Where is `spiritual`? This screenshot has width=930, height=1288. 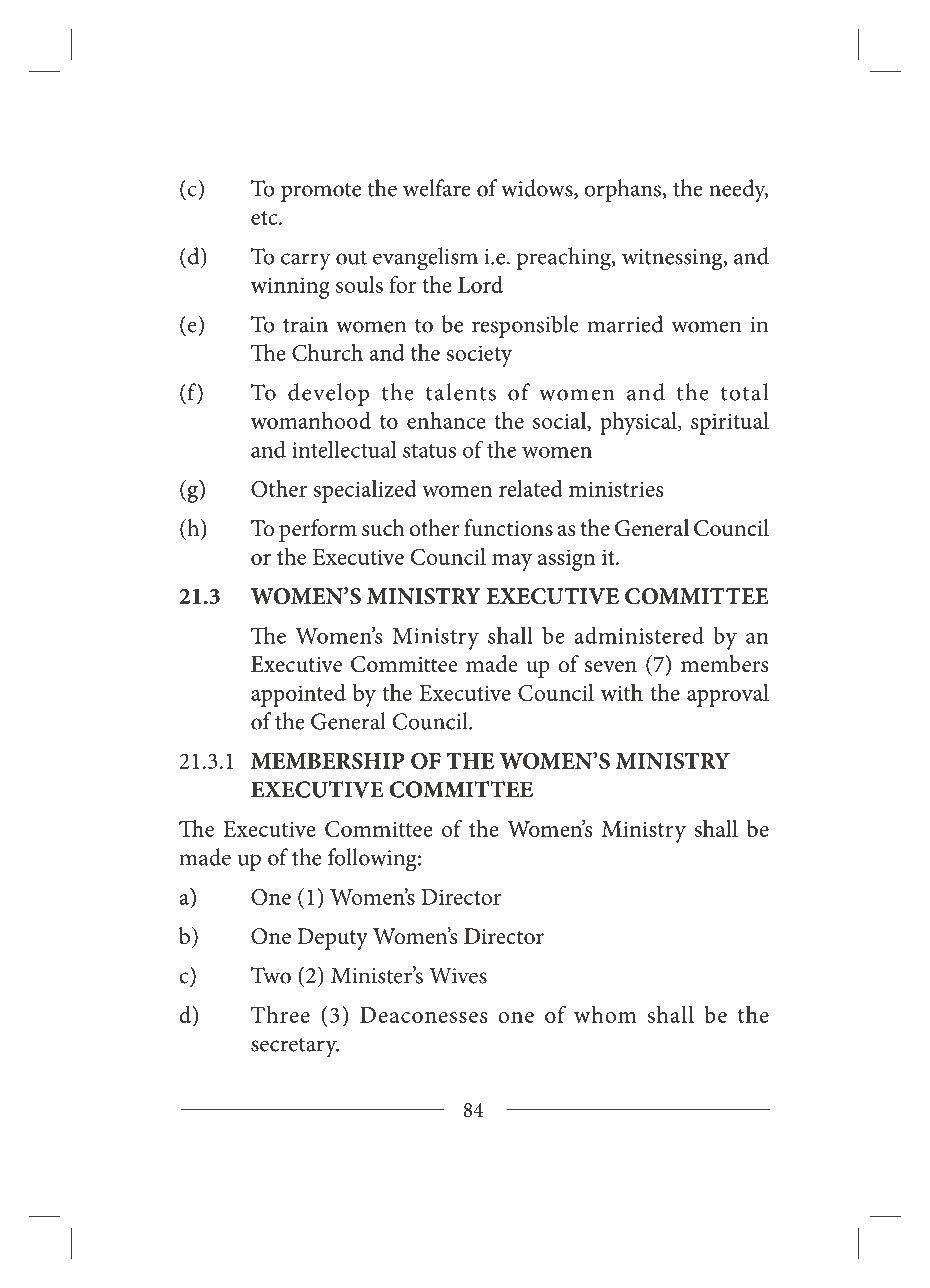
spiritual is located at coordinates (730, 423).
